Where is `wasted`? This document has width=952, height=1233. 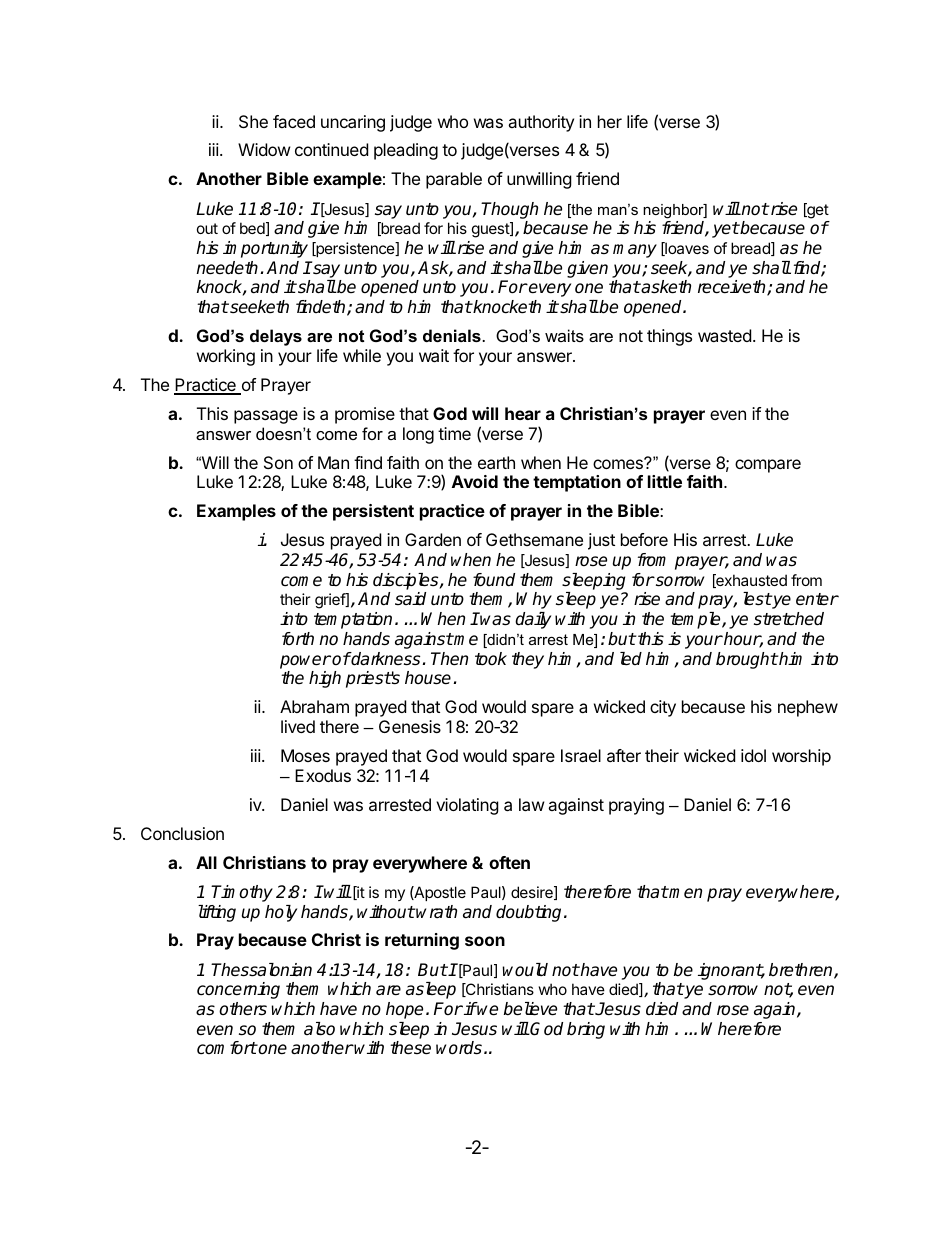
wasted is located at coordinates (724, 335).
